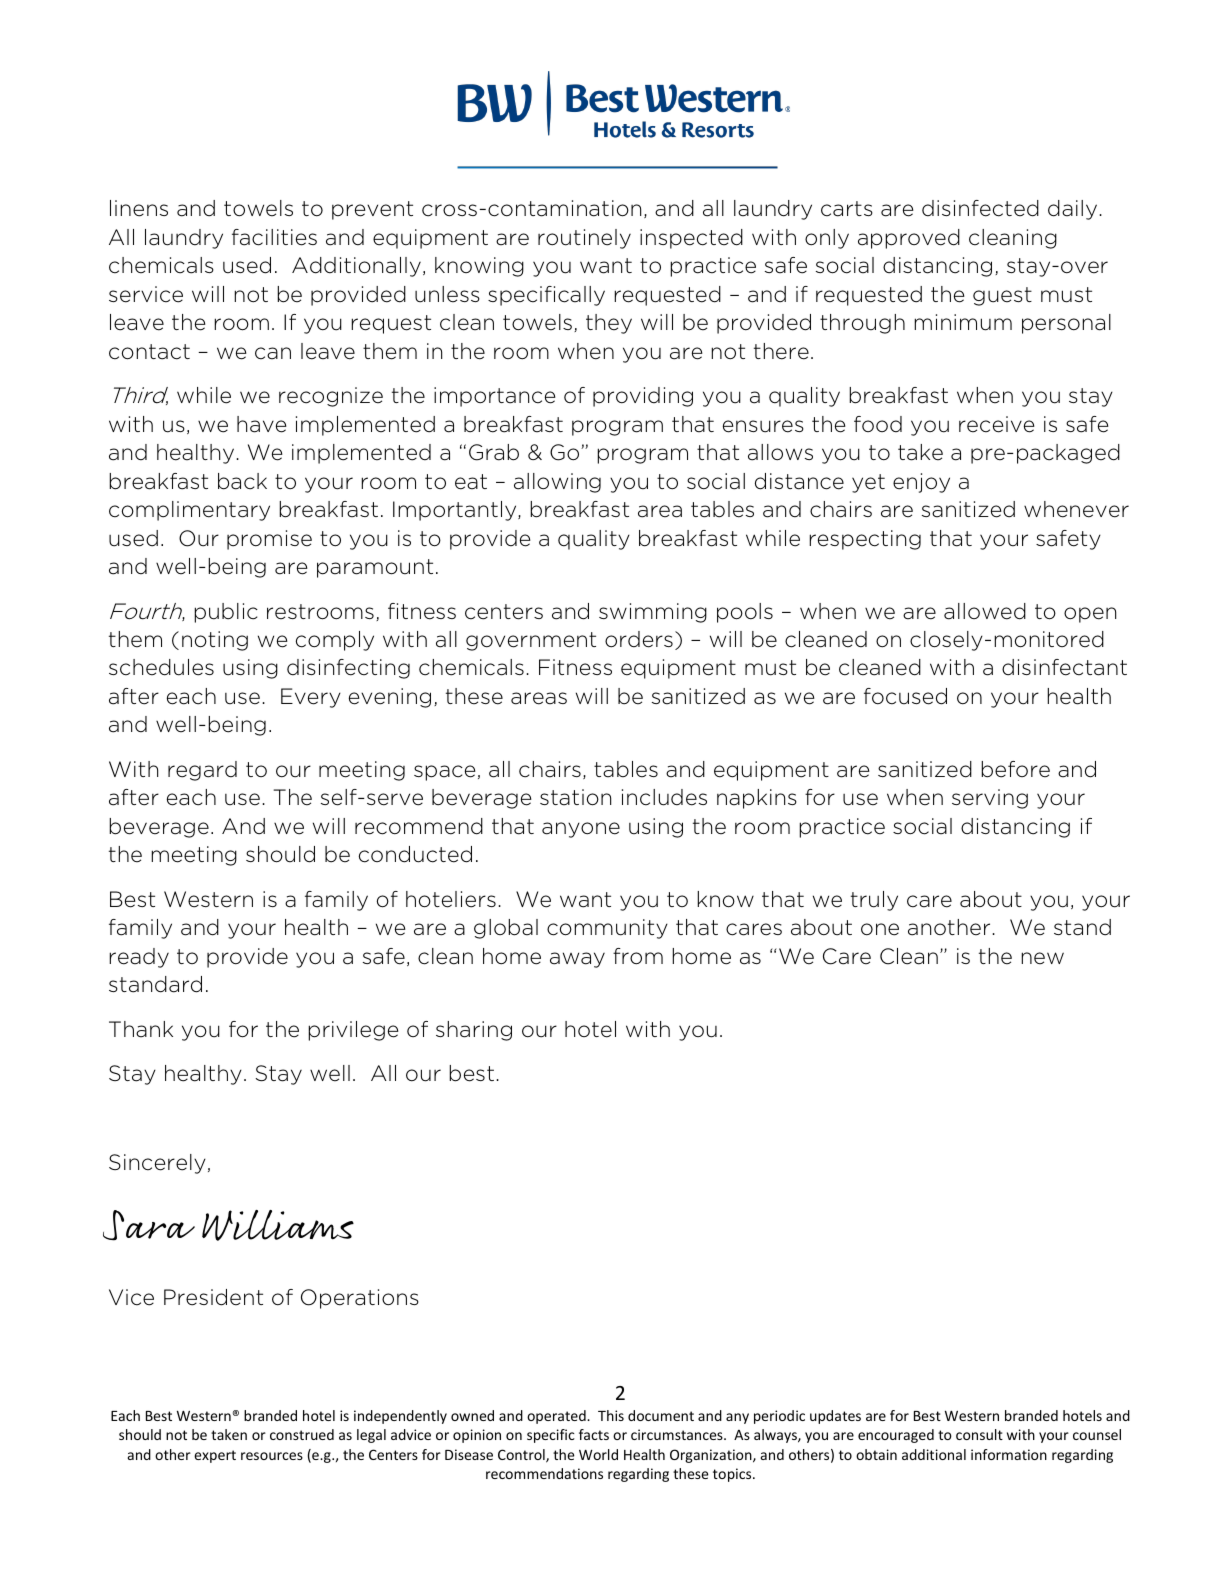 This screenshot has width=1223, height=1583. I want to click on allowed, so click(985, 611).
